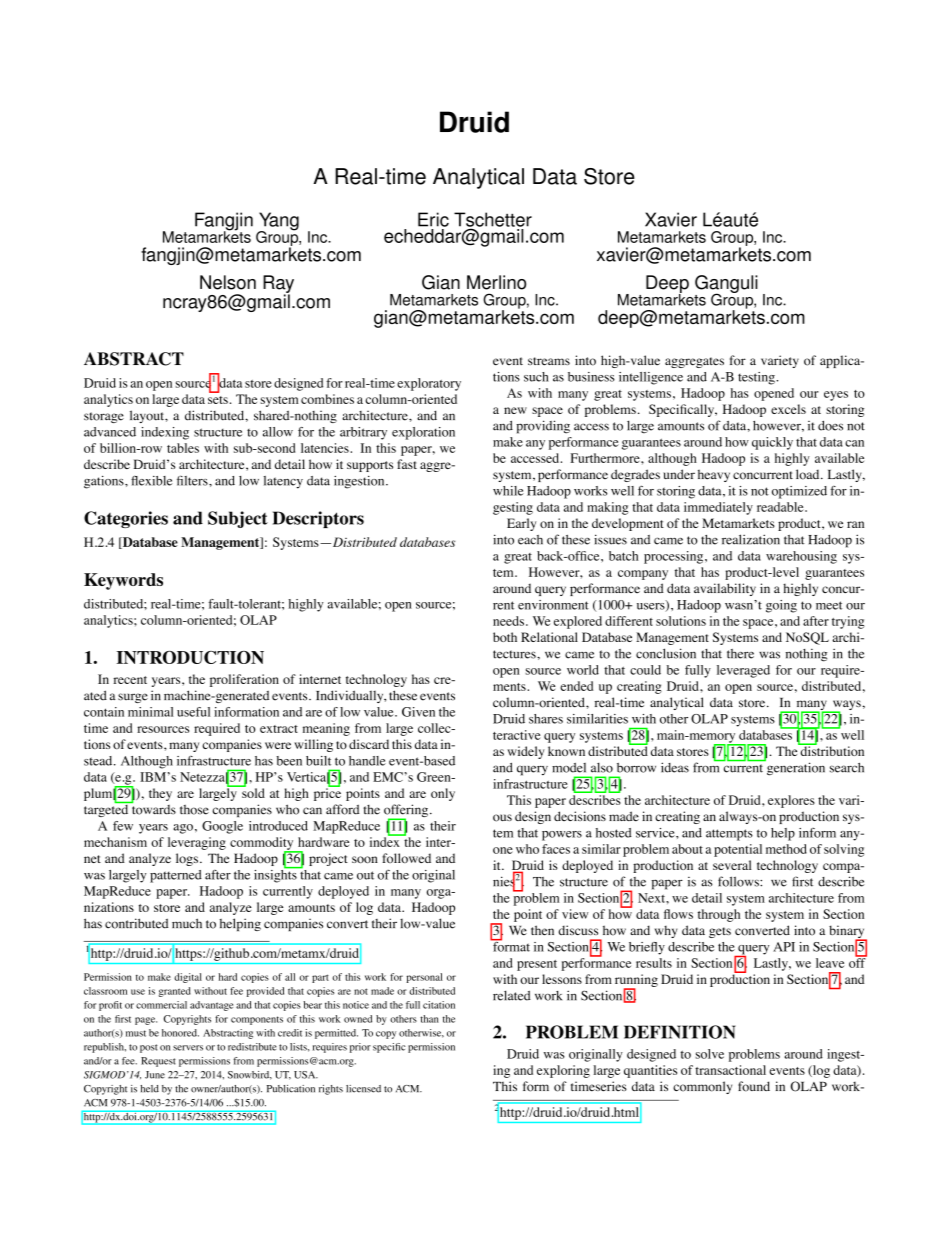 The height and width of the page is (1233, 952). Describe the element at coordinates (183, 448) in the page. I see `tables` at that location.
